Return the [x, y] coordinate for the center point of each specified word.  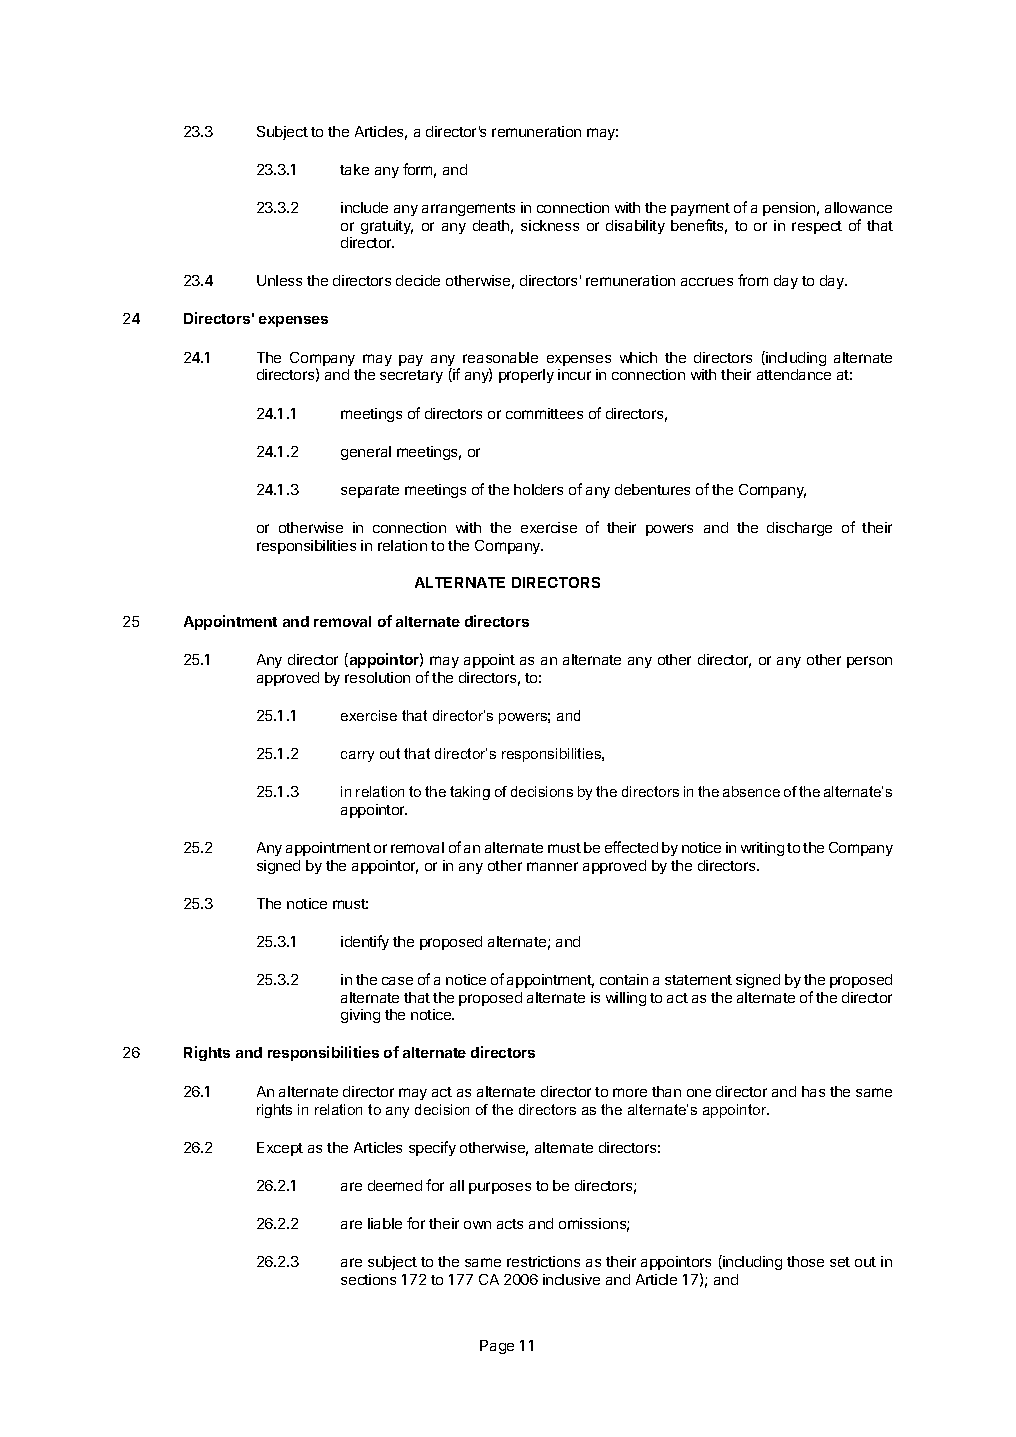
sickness [550, 225]
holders [538, 489]
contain [624, 979]
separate [370, 491]
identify [365, 942]
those [805, 1261]
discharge [799, 529]
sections [368, 1279]
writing [762, 849]
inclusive [571, 1279]
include [364, 207]
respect [817, 227]
